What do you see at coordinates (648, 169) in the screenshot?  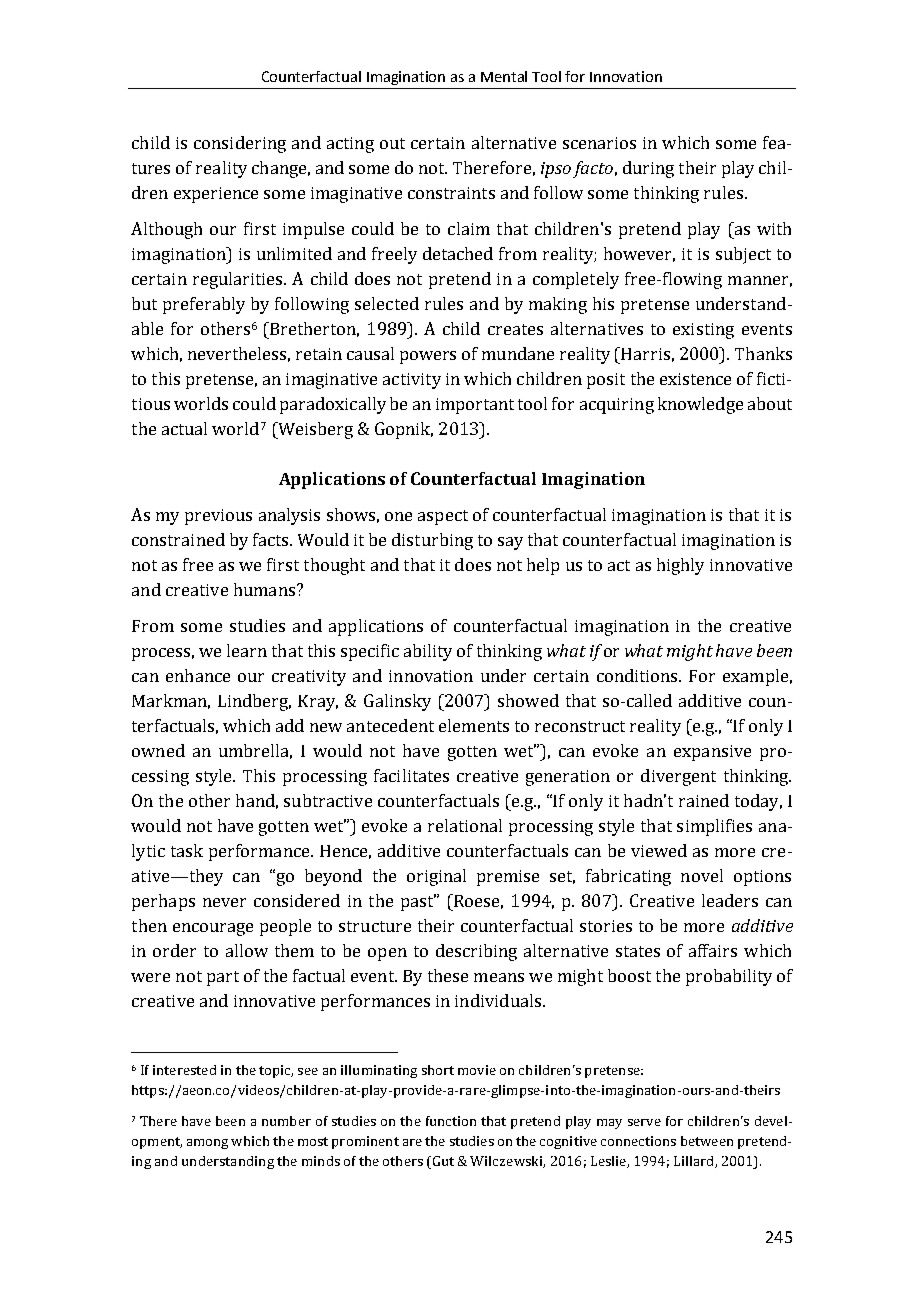 I see `during` at bounding box center [648, 169].
